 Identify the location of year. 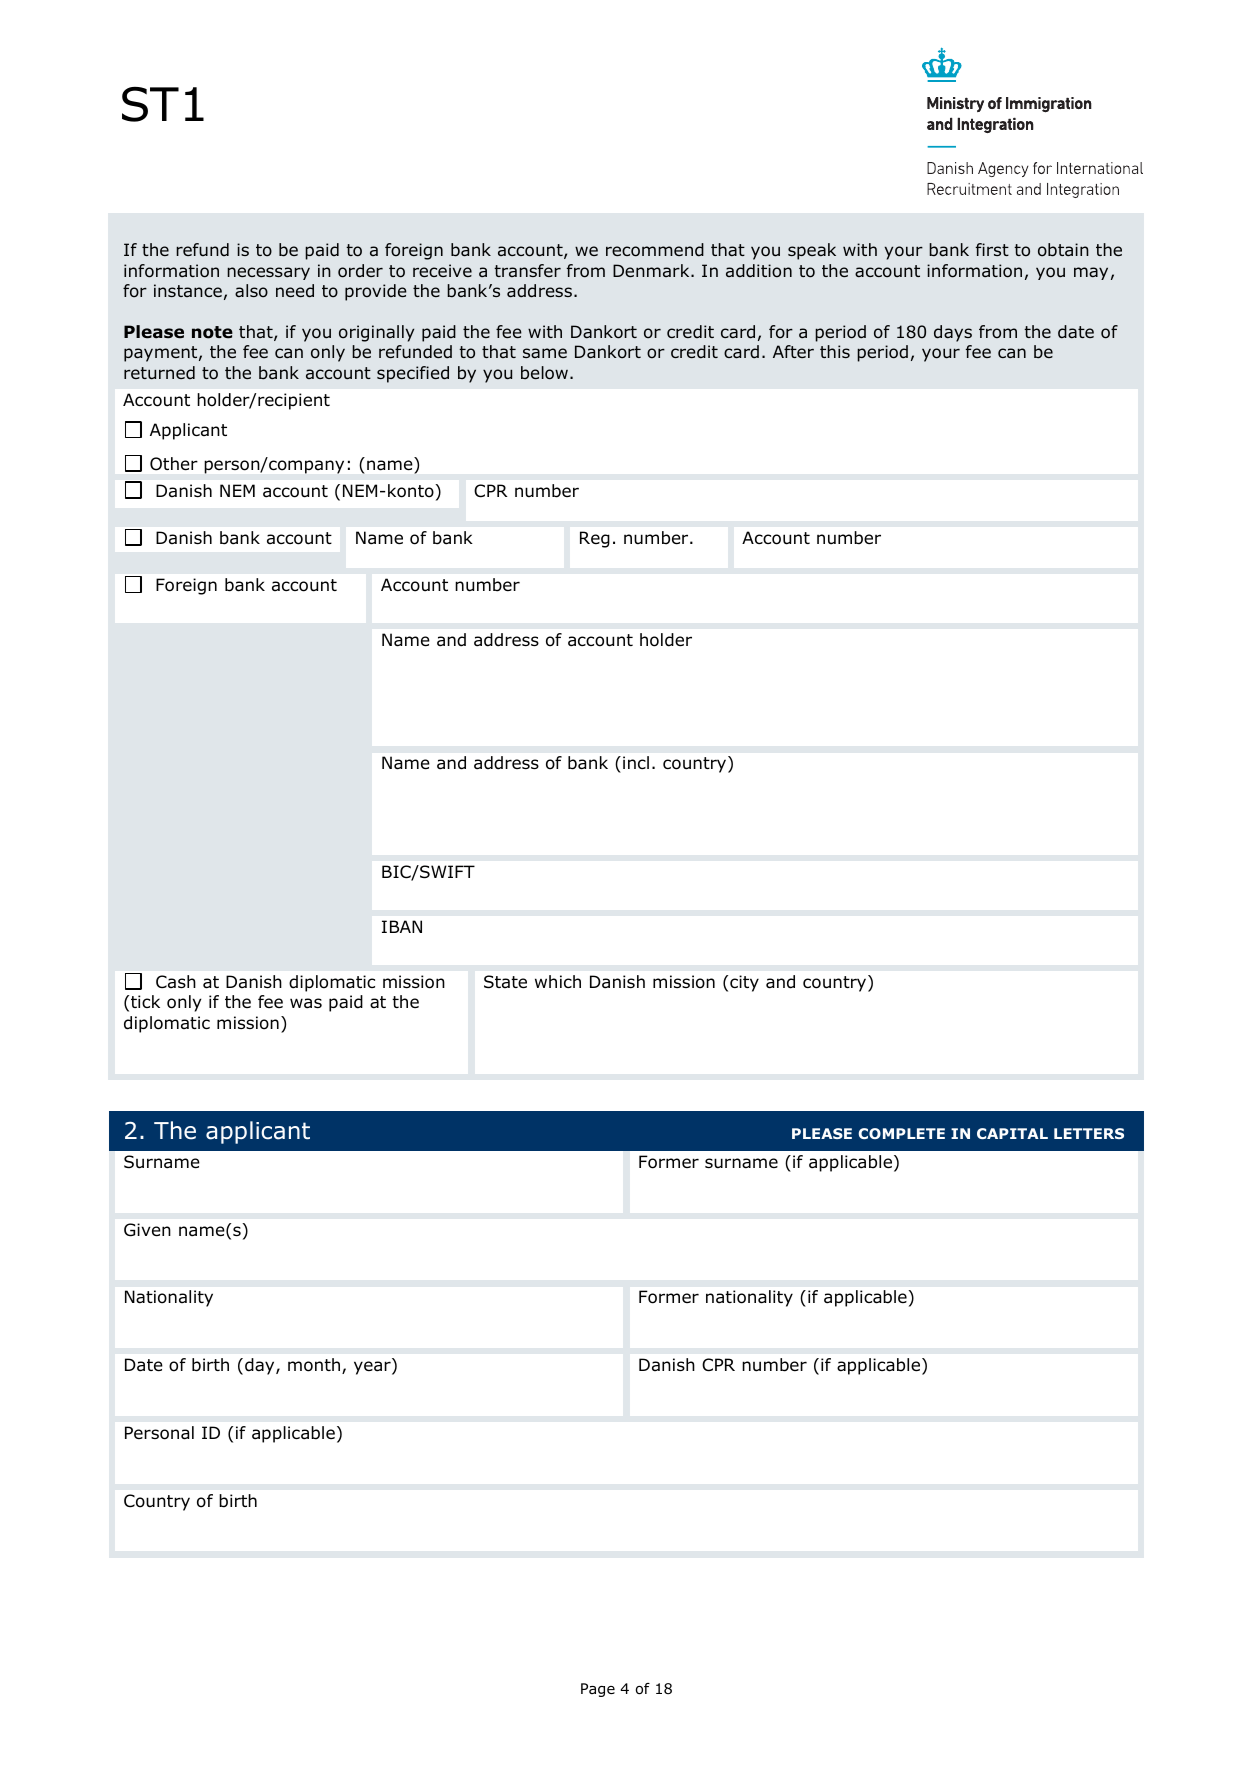
(373, 1368).
